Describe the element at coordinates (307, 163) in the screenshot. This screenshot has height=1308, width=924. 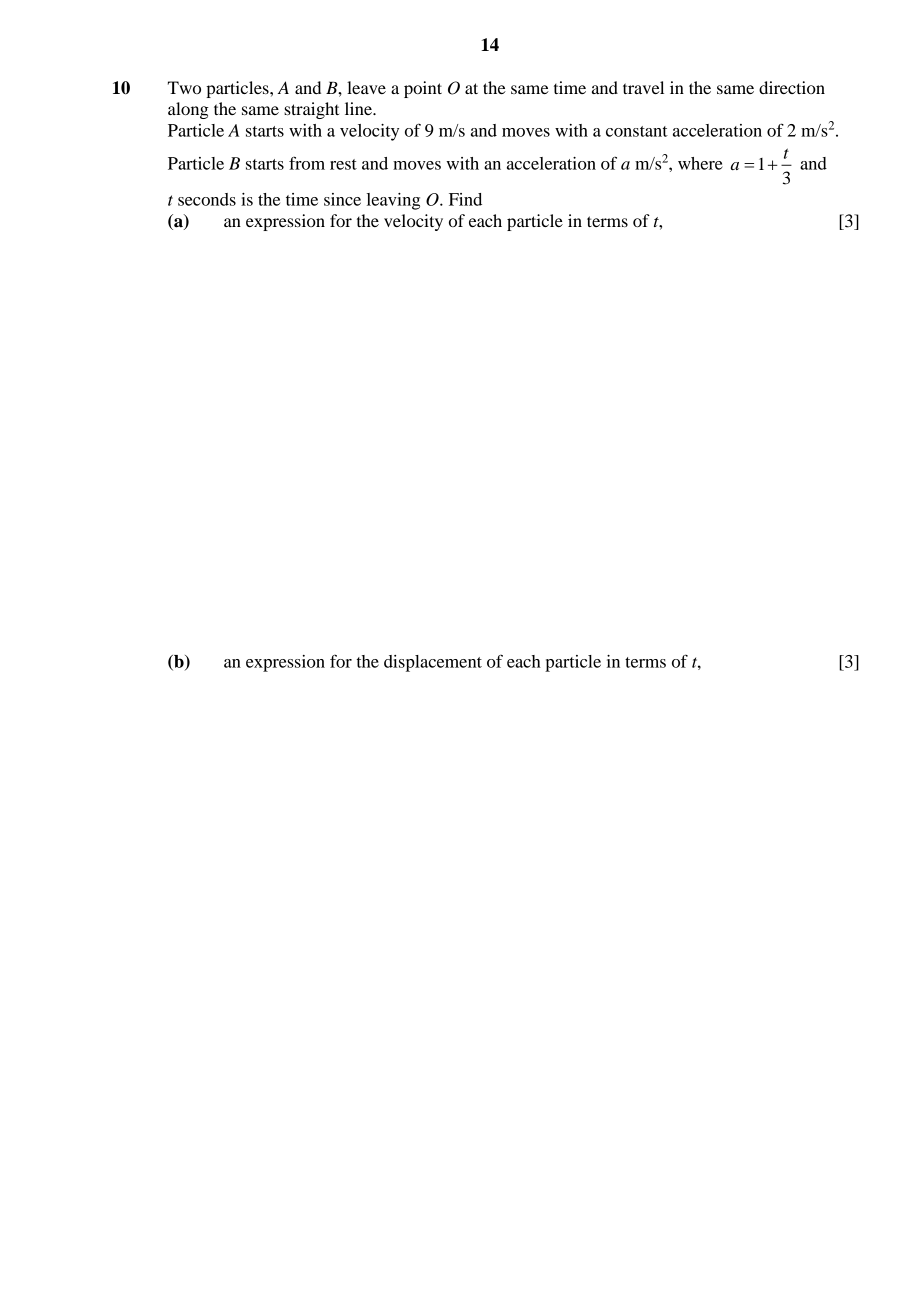
I see `from` at that location.
